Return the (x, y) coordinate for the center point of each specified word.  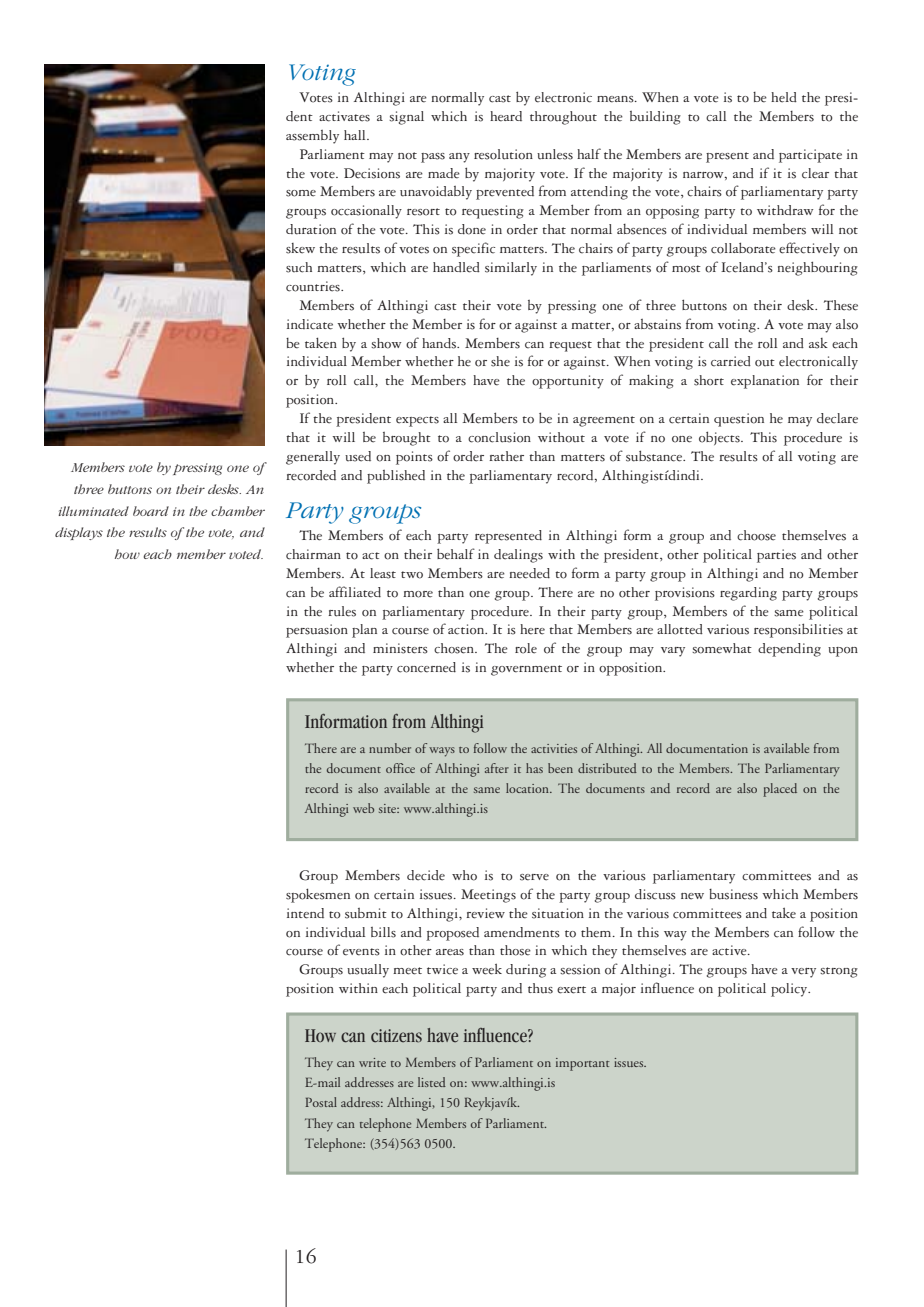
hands (440, 343)
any (459, 158)
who (464, 875)
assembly (312, 137)
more (418, 594)
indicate (310, 324)
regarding (748, 594)
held (784, 97)
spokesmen (318, 895)
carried (731, 361)
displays (79, 533)
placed (780, 790)
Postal (321, 1102)
